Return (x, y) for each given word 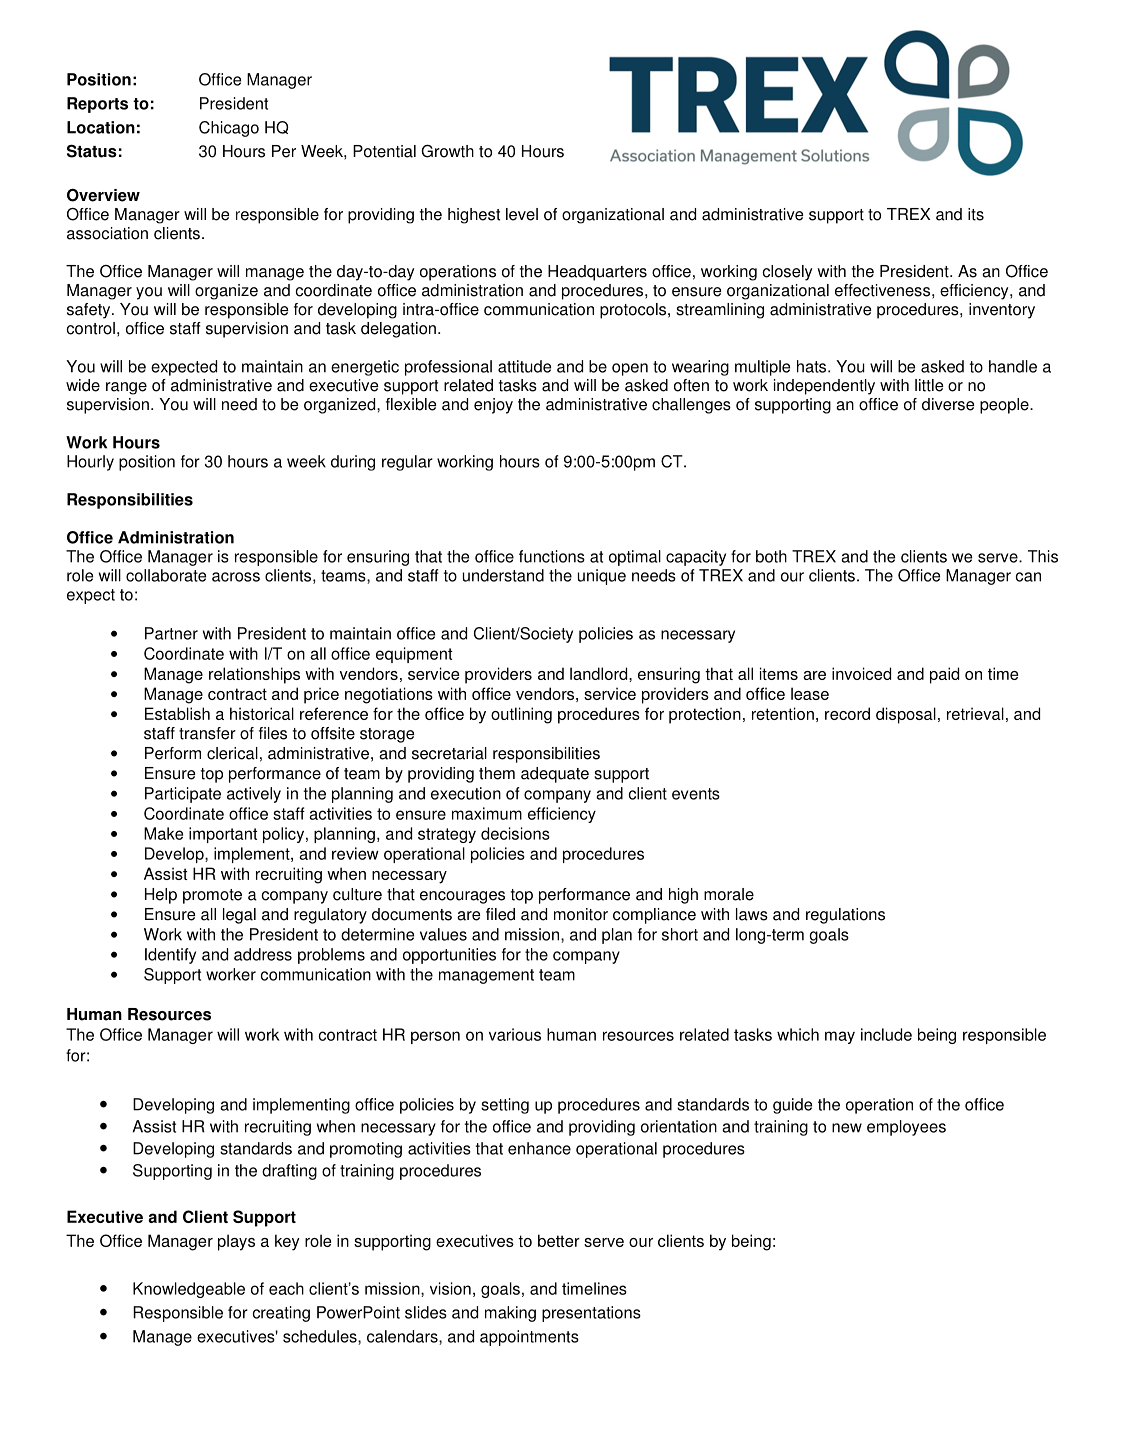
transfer (207, 733)
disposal (906, 715)
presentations (591, 1314)
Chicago (229, 129)
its (976, 214)
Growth (447, 151)
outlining (521, 715)
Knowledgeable (189, 1290)
